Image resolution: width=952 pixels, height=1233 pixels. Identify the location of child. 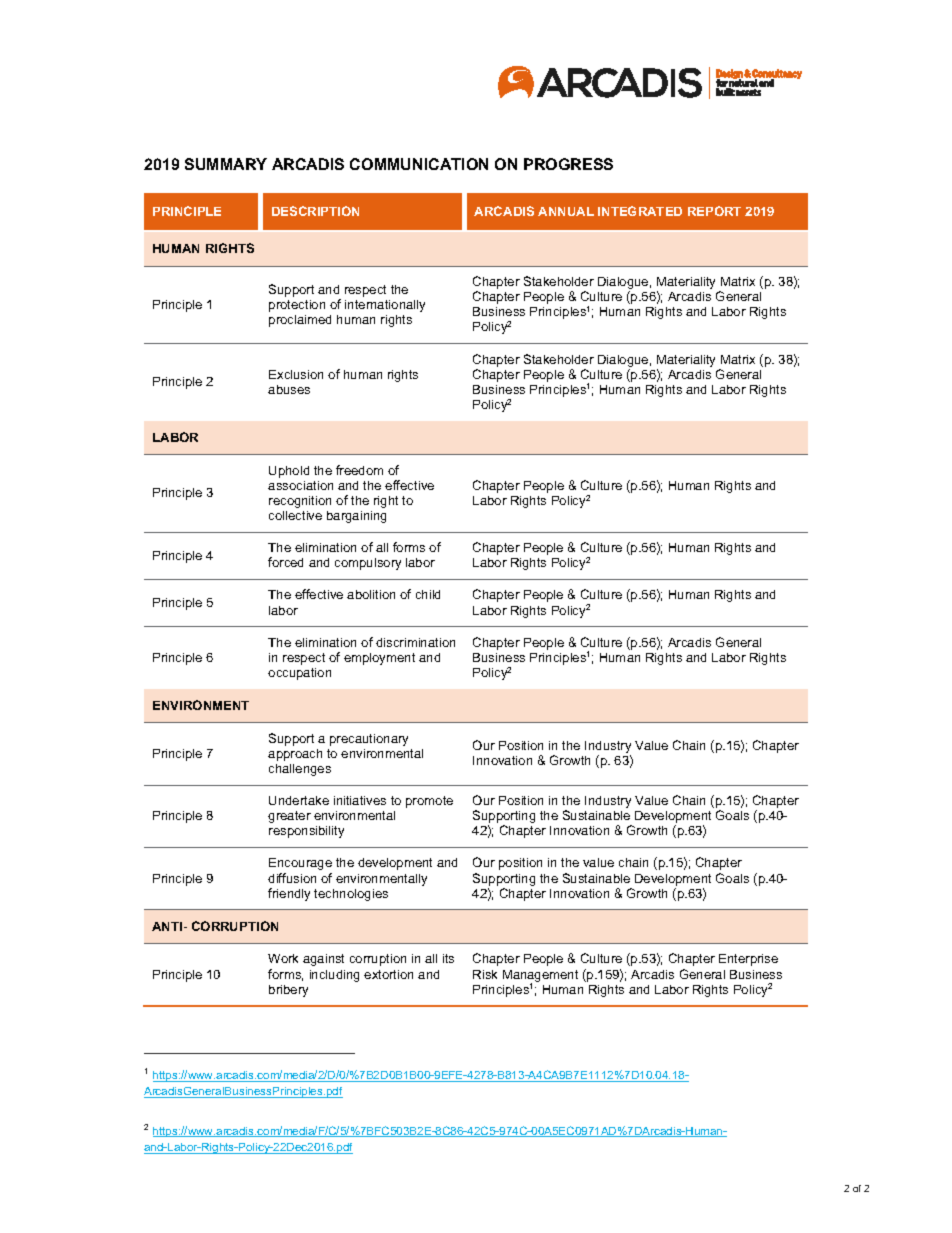
(428, 594).
